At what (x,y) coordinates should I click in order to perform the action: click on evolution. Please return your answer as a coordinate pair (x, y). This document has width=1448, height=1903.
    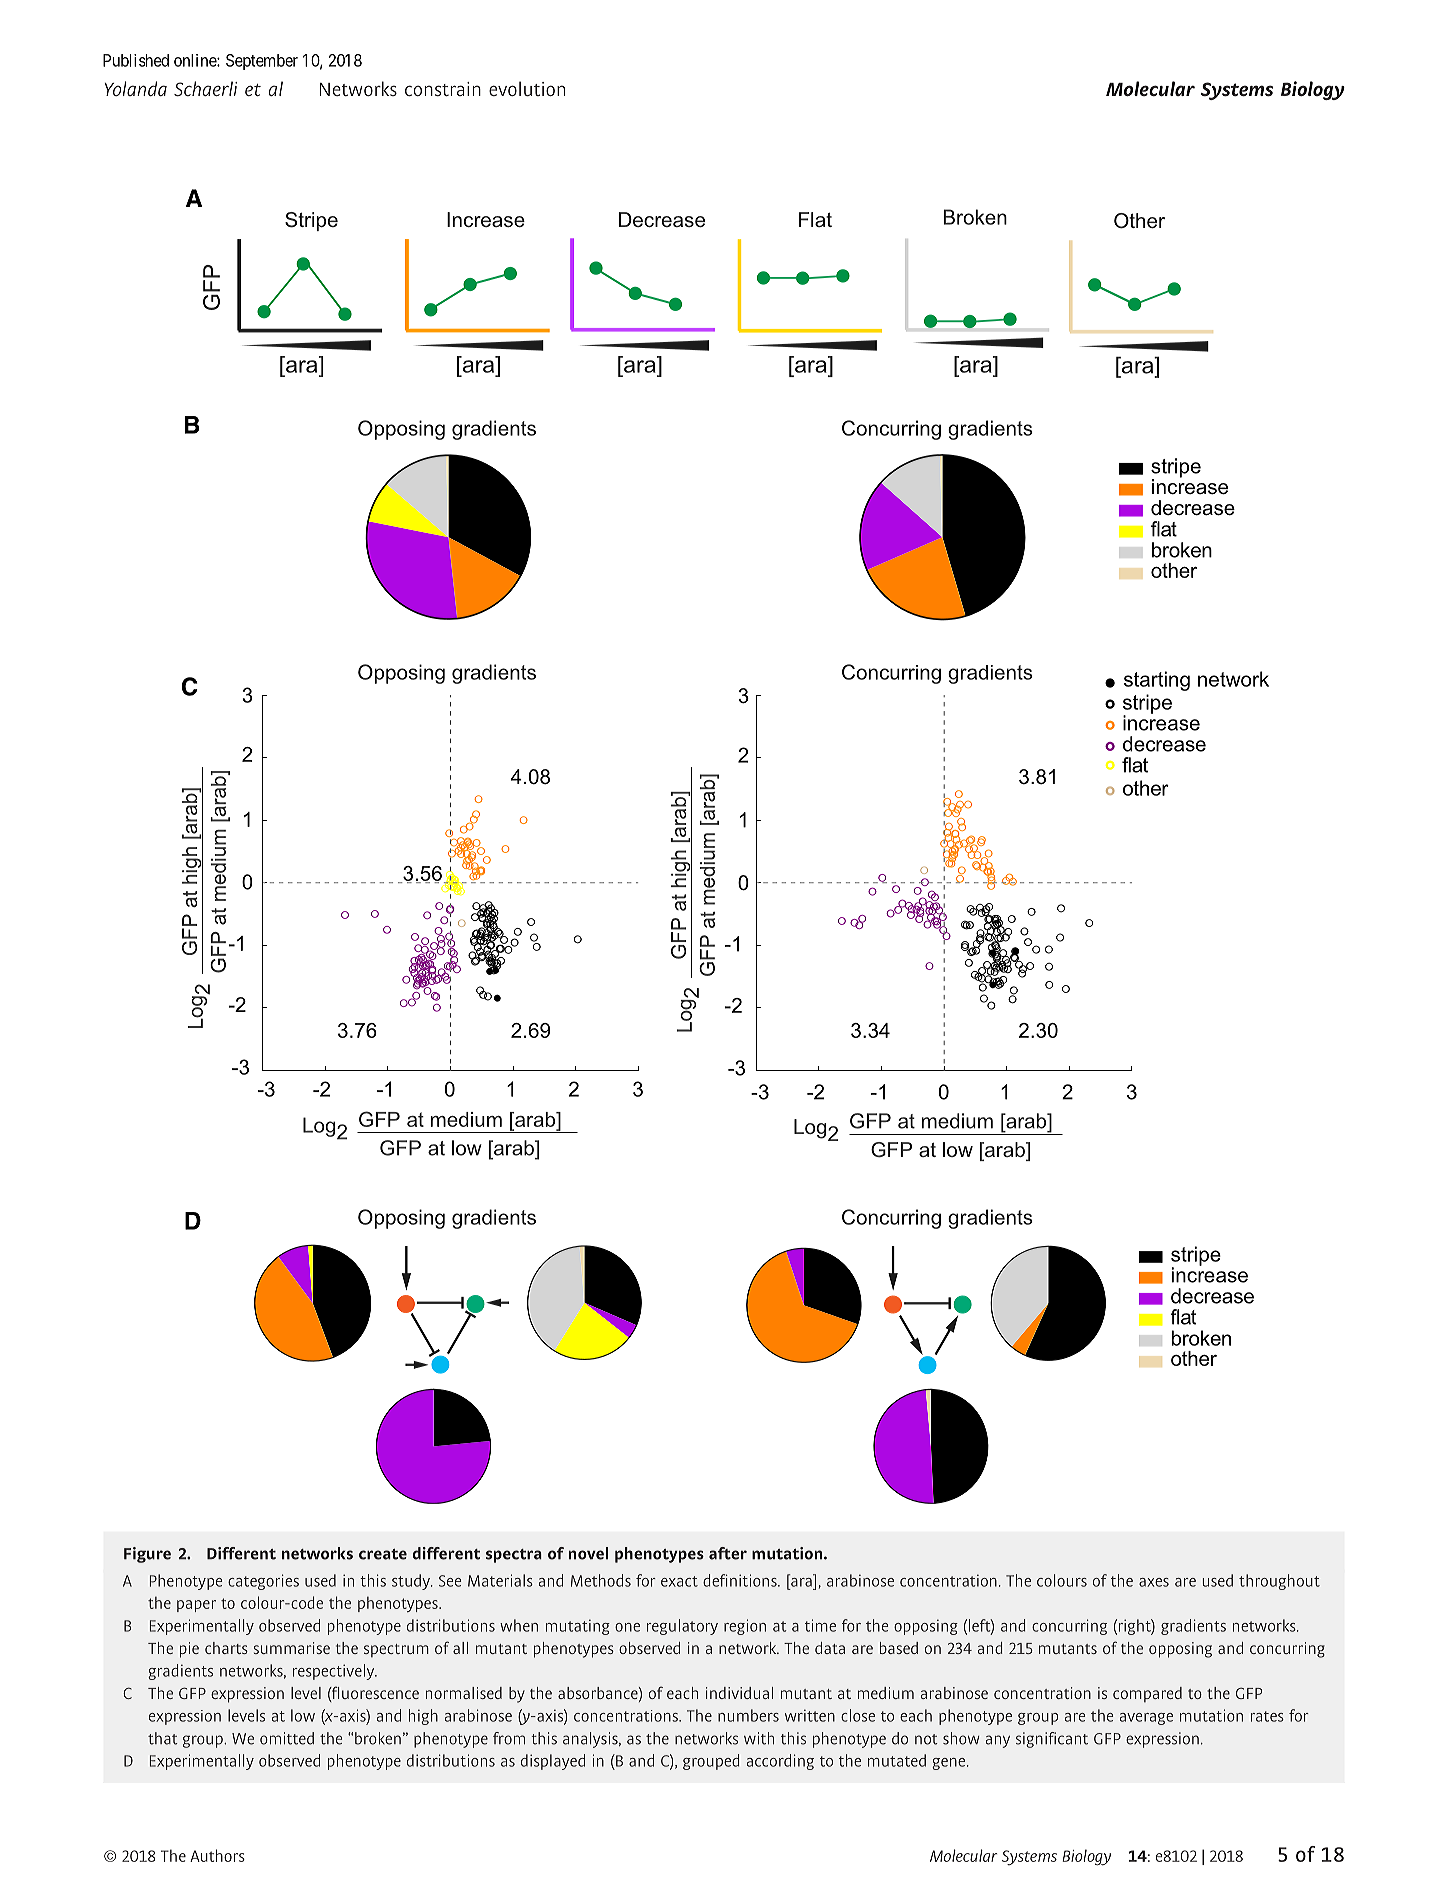
    Looking at the image, I should click on (527, 88).
